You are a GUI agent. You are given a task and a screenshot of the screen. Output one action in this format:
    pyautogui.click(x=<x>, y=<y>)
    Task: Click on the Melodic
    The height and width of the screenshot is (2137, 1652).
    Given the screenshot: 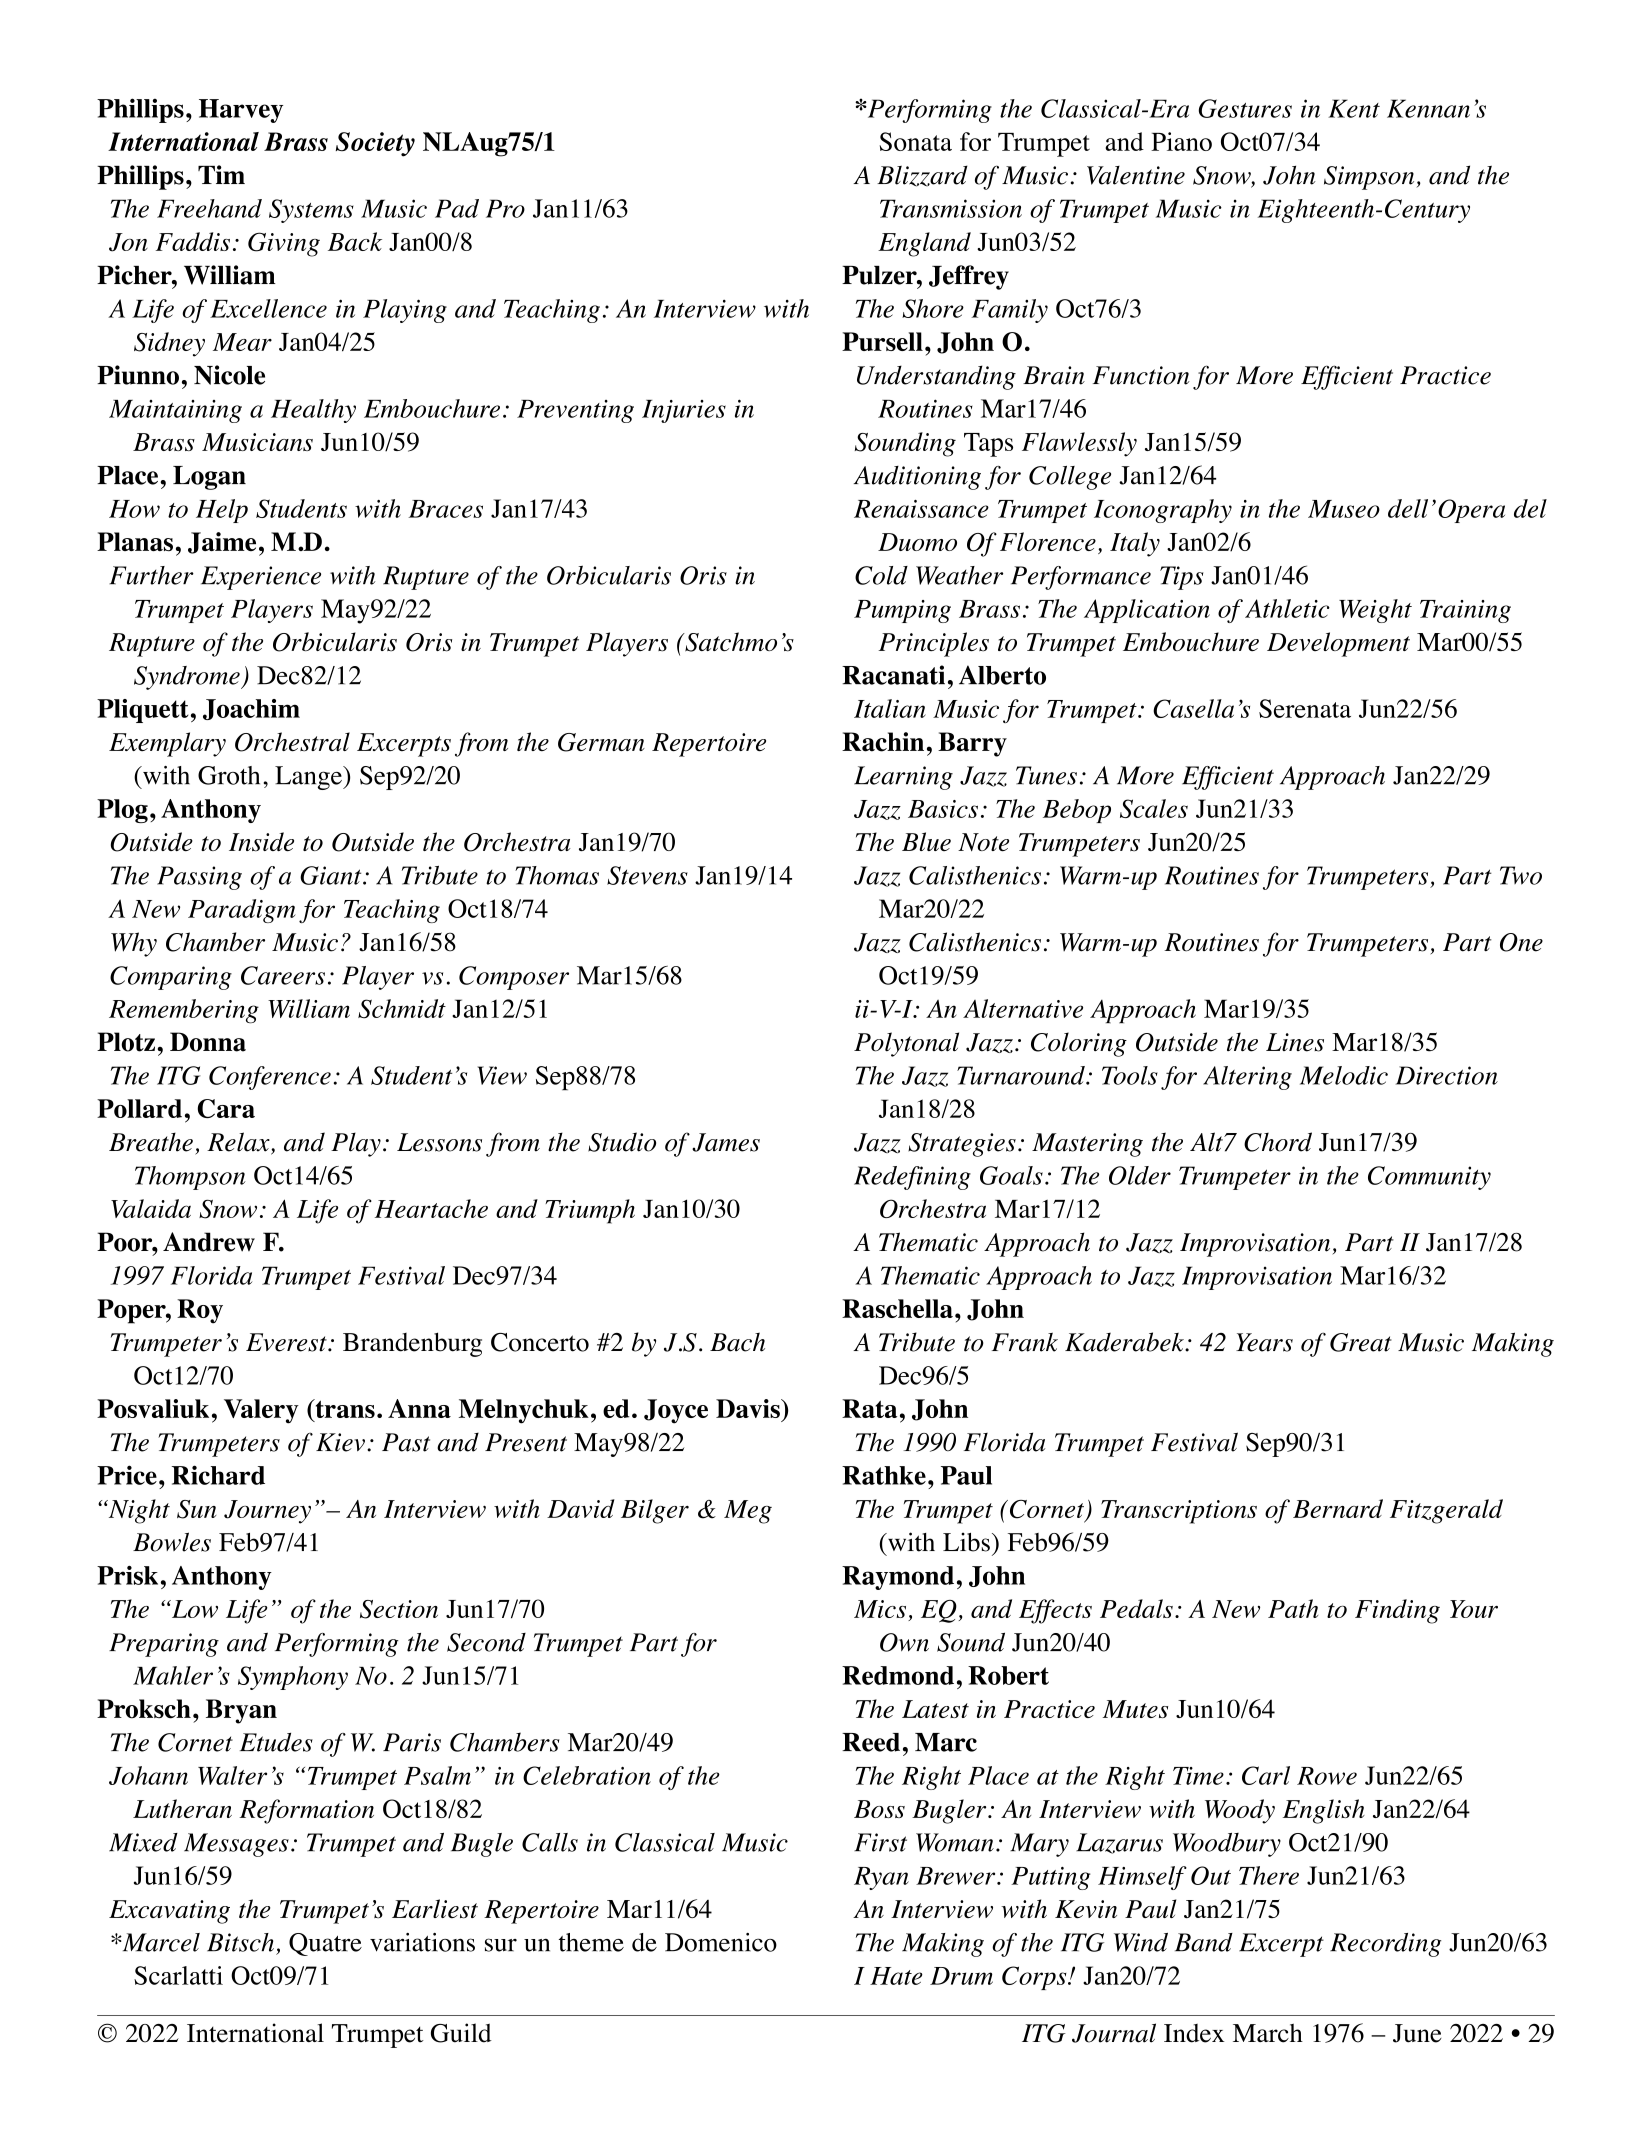 What is the action you would take?
    pyautogui.click(x=1344, y=1075)
